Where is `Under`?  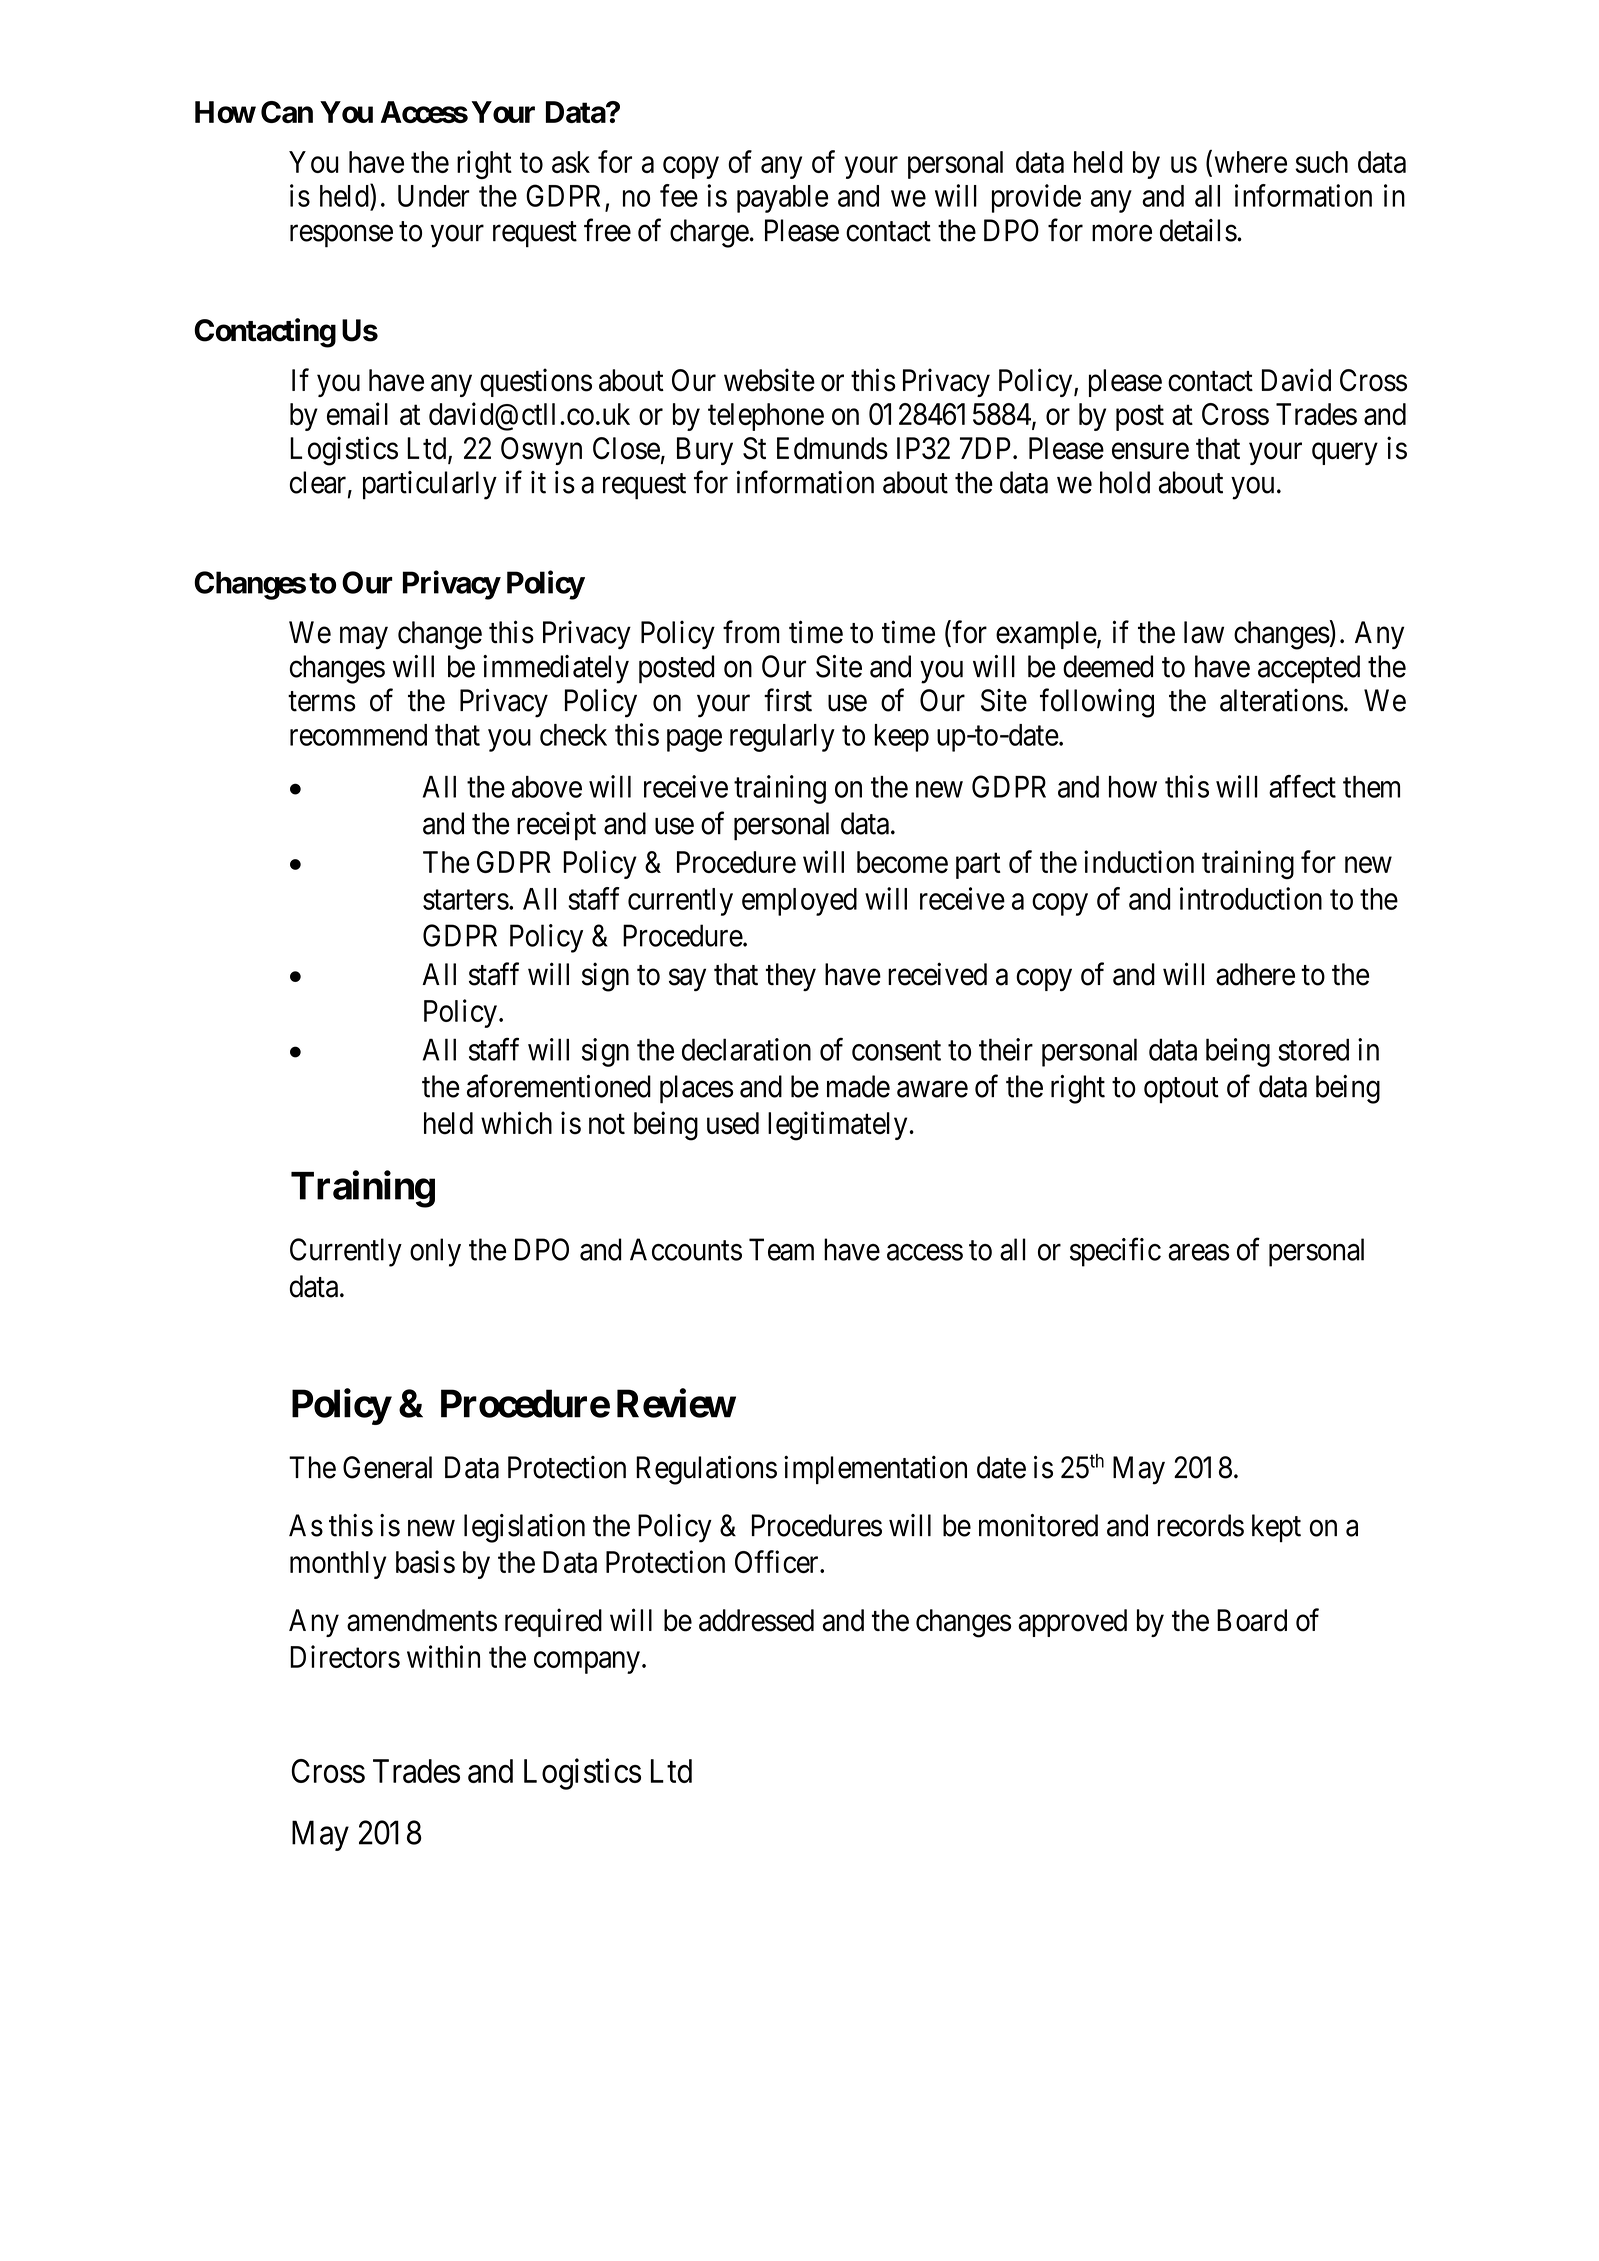 Under is located at coordinates (433, 196).
